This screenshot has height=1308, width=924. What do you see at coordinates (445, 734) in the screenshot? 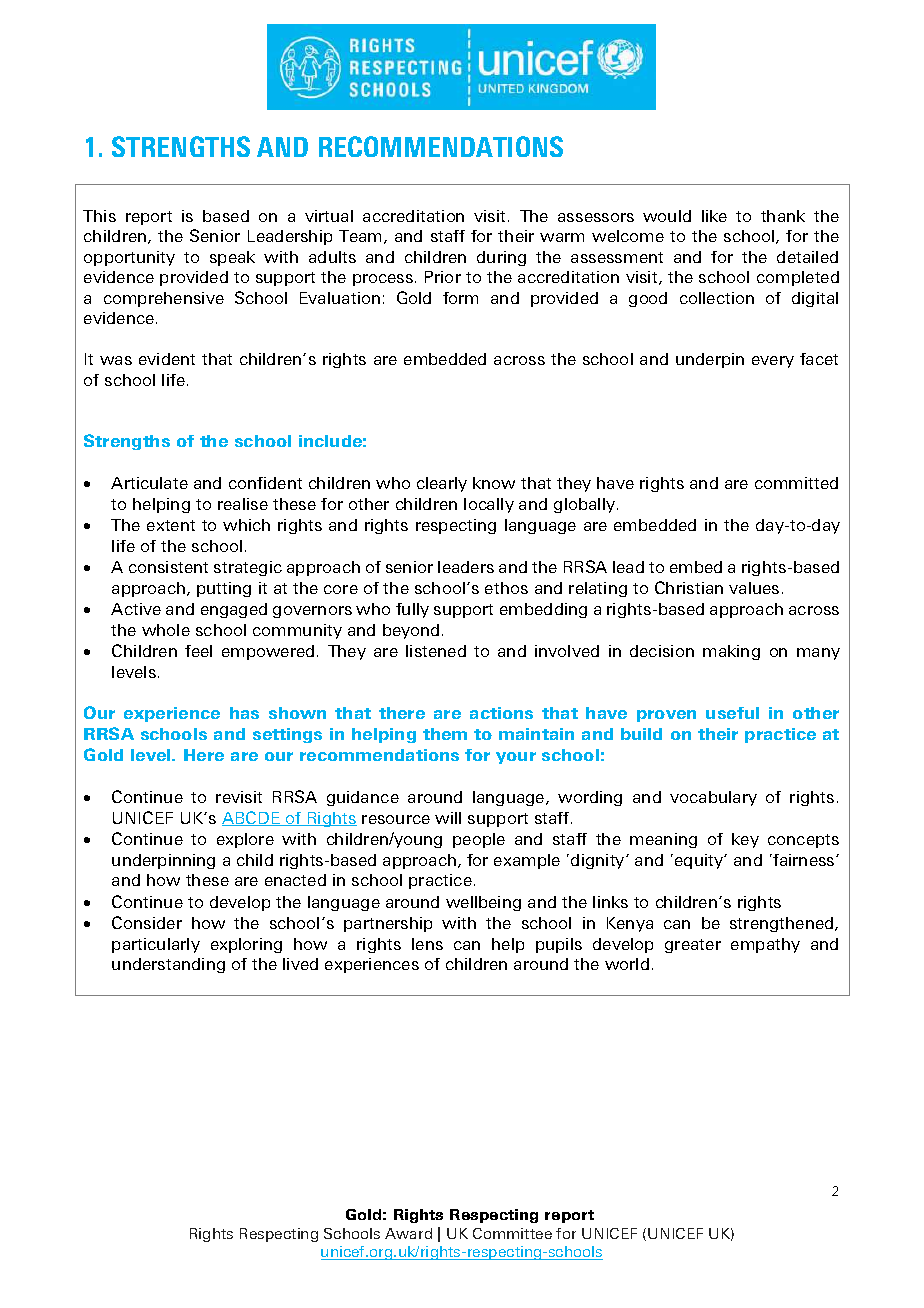
I see `them` at bounding box center [445, 734].
